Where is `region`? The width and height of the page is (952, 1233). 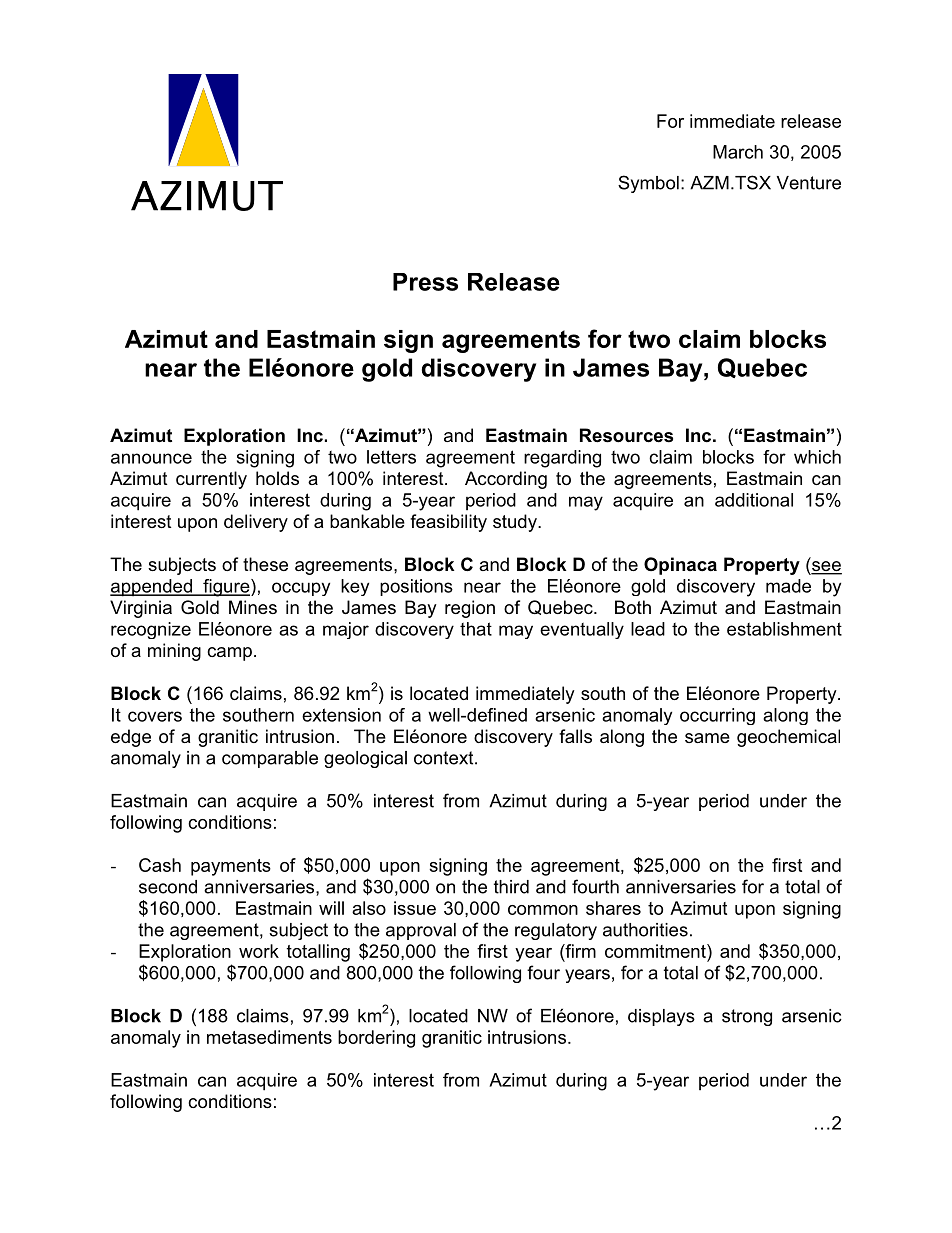
region is located at coordinates (470, 609).
